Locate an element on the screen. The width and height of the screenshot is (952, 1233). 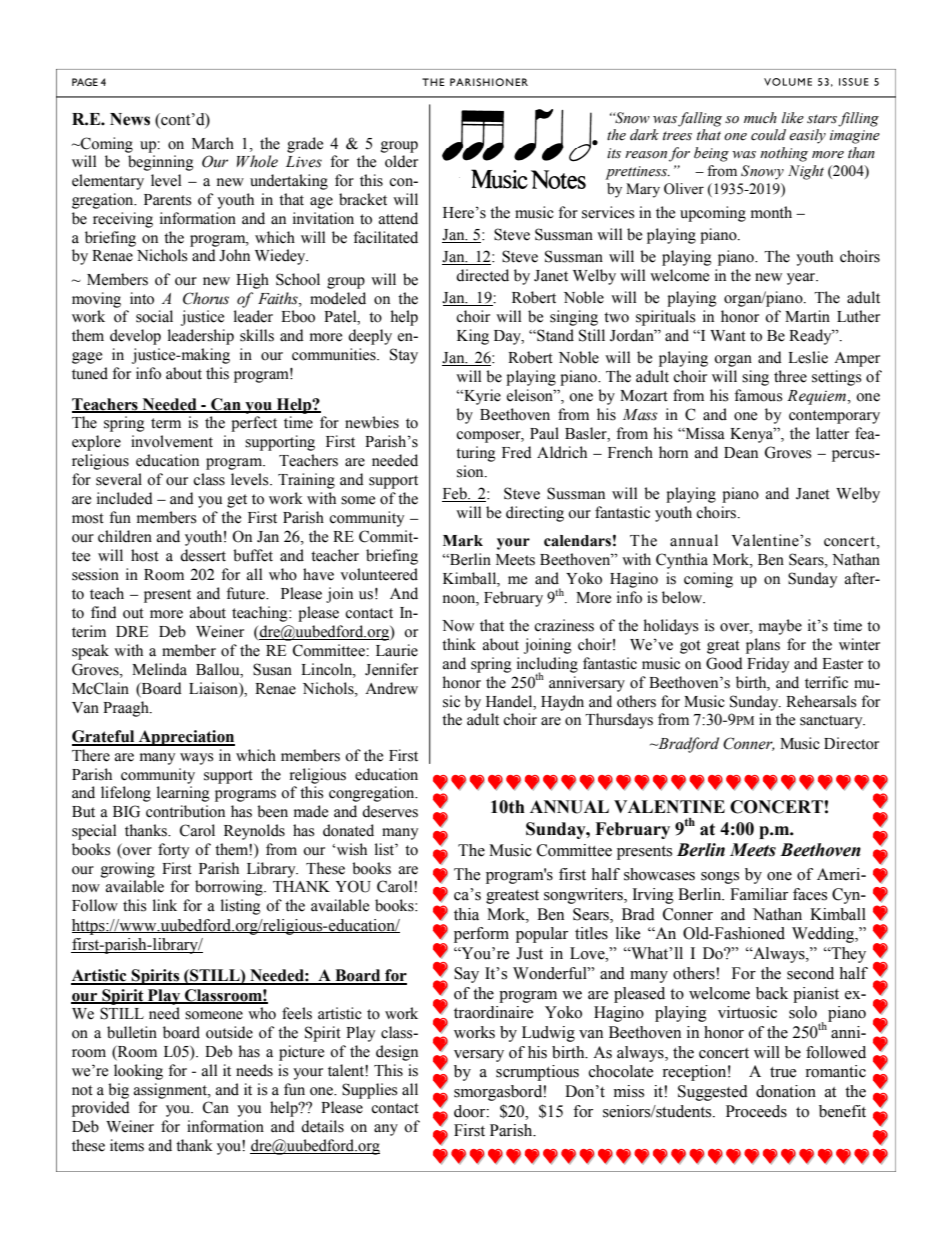
deserves is located at coordinates (390, 811).
